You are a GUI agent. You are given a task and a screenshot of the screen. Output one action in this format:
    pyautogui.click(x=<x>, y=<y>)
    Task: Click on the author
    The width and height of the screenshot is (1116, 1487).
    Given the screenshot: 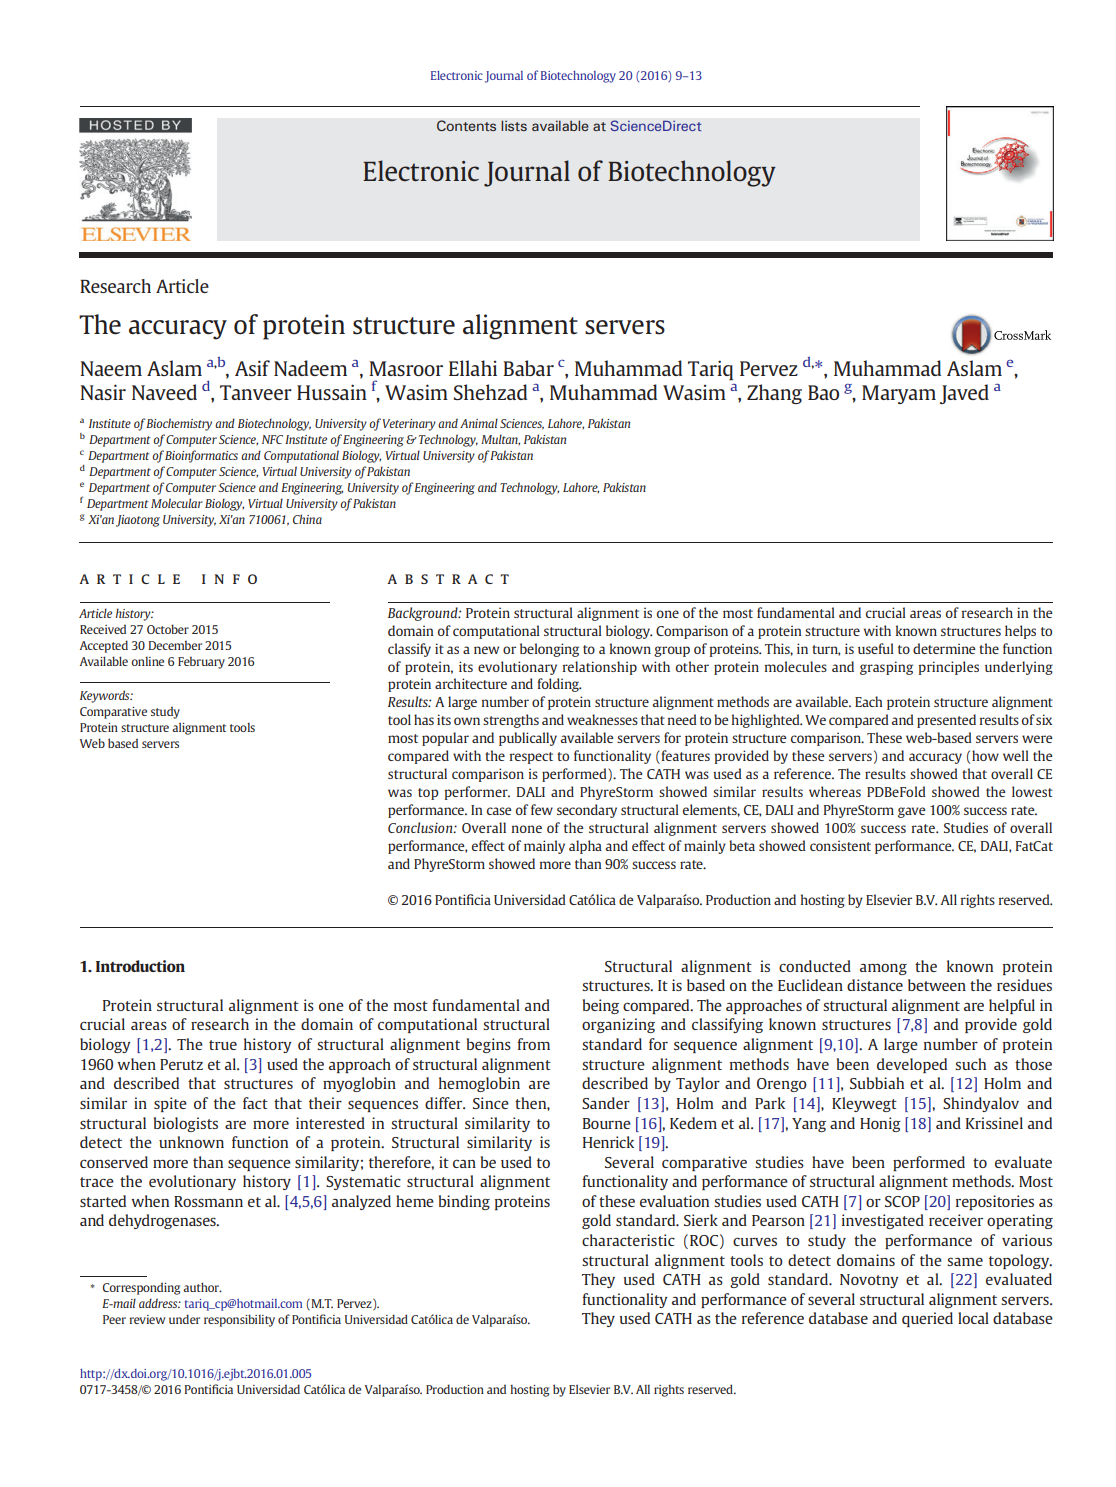 What is the action you would take?
    pyautogui.click(x=202, y=1287)
